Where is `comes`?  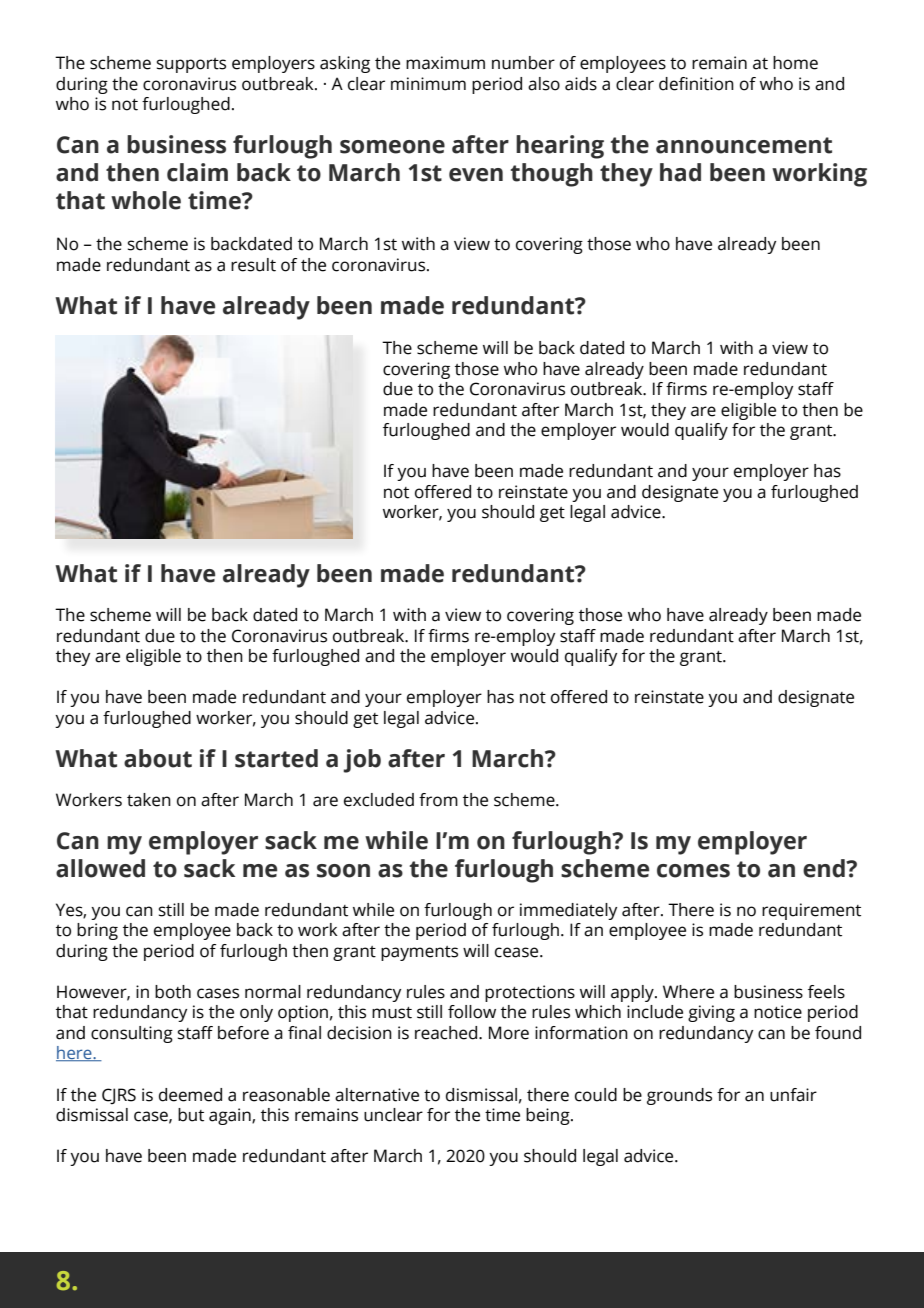
comes is located at coordinates (693, 871).
